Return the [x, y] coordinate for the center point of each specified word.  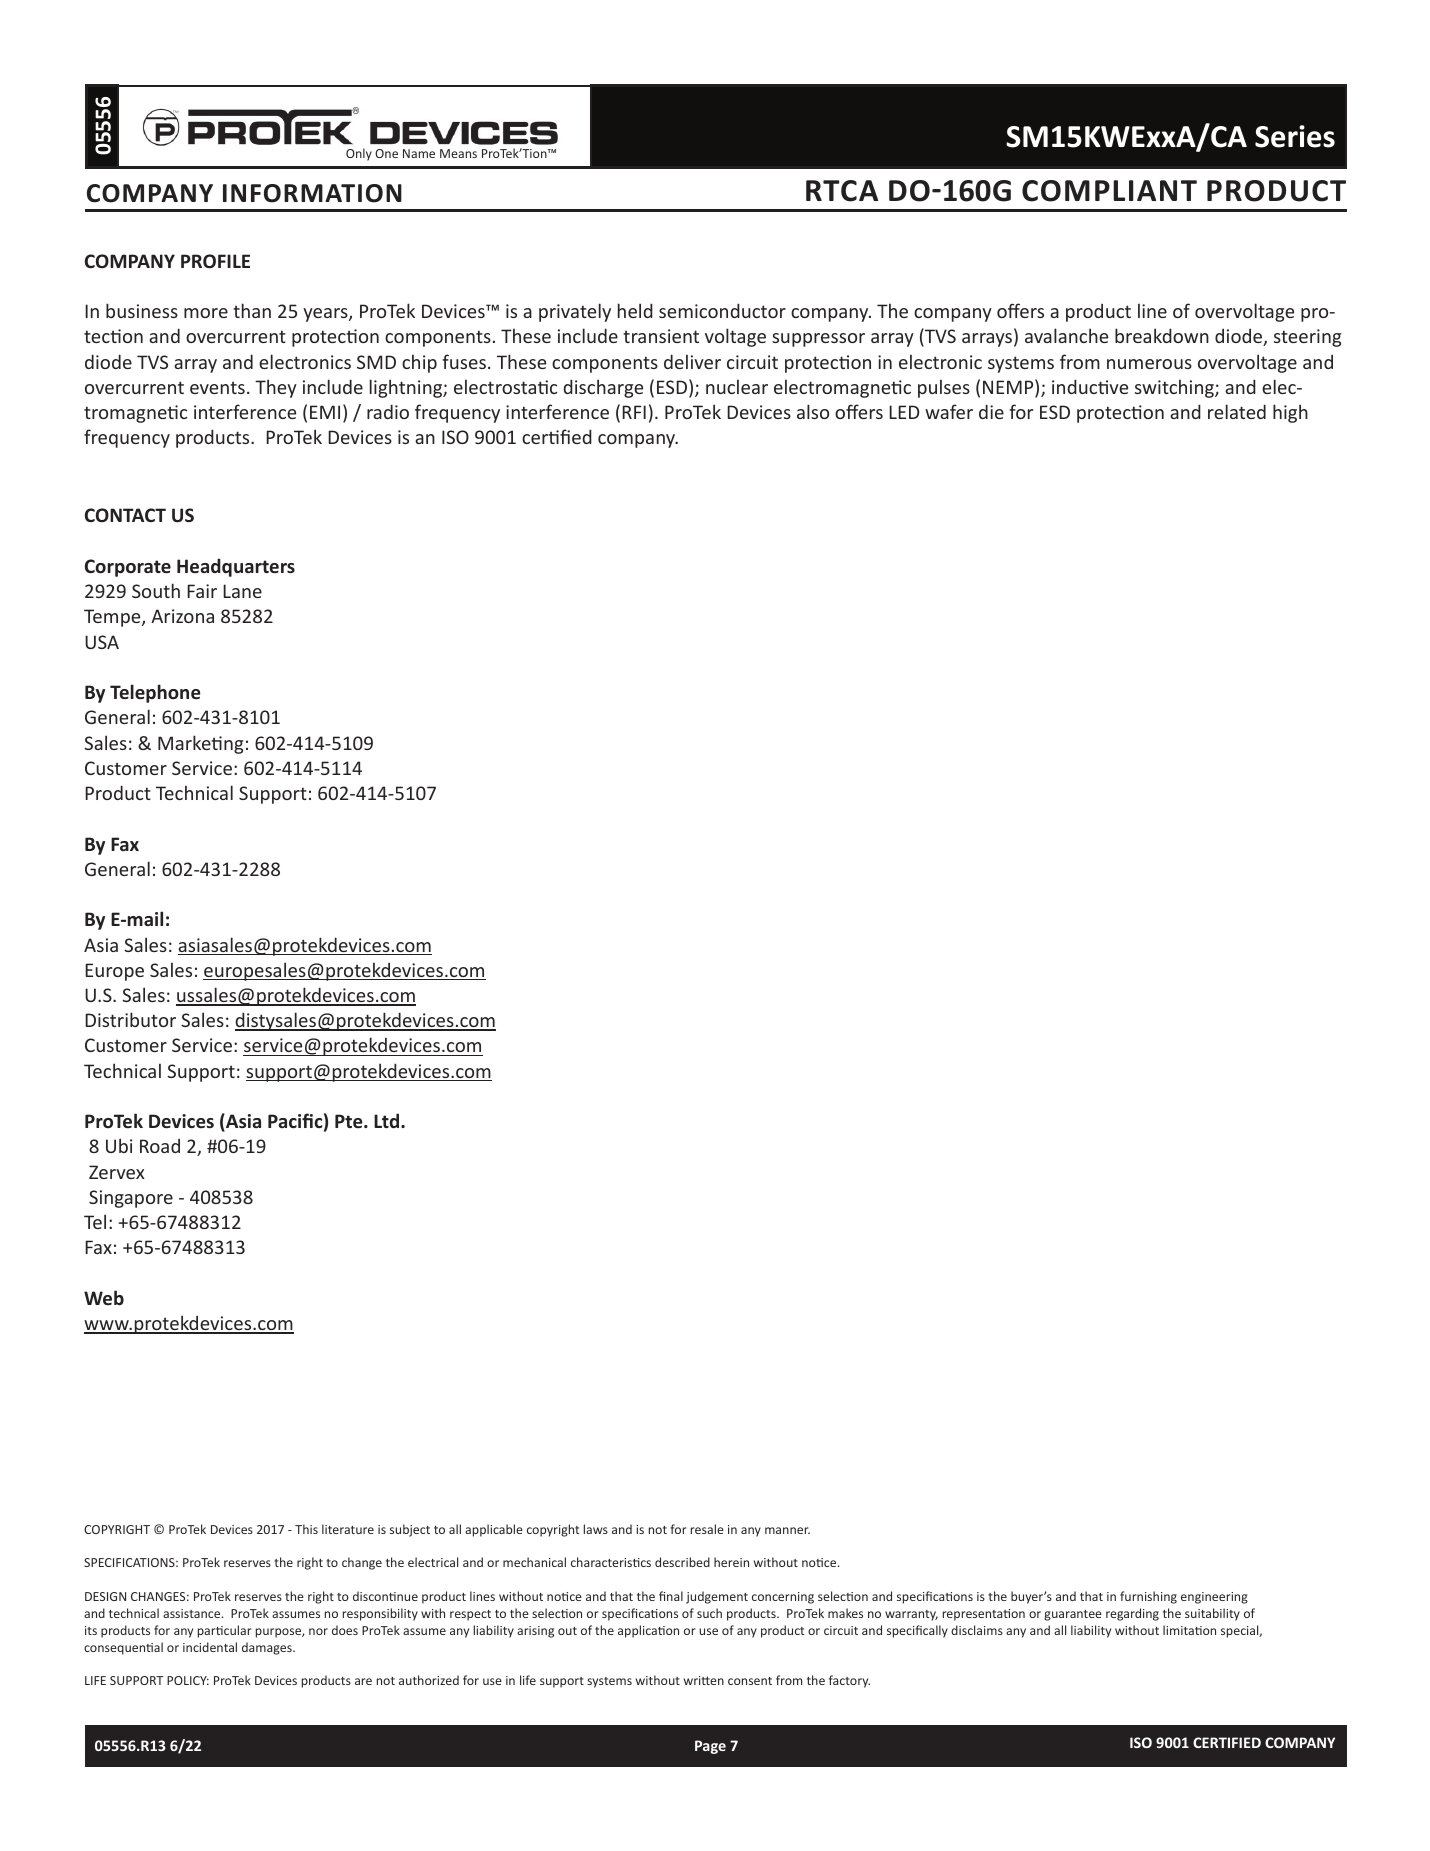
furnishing [1148, 1597]
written [704, 1680]
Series [1295, 136]
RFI [634, 412]
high [1290, 413]
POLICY [188, 1680]
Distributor [130, 1019]
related [1237, 411]
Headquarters [236, 567]
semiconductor [722, 310]
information [312, 193]
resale [707, 1529]
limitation [1189, 1630]
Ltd [386, 1120]
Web [104, 1297]
